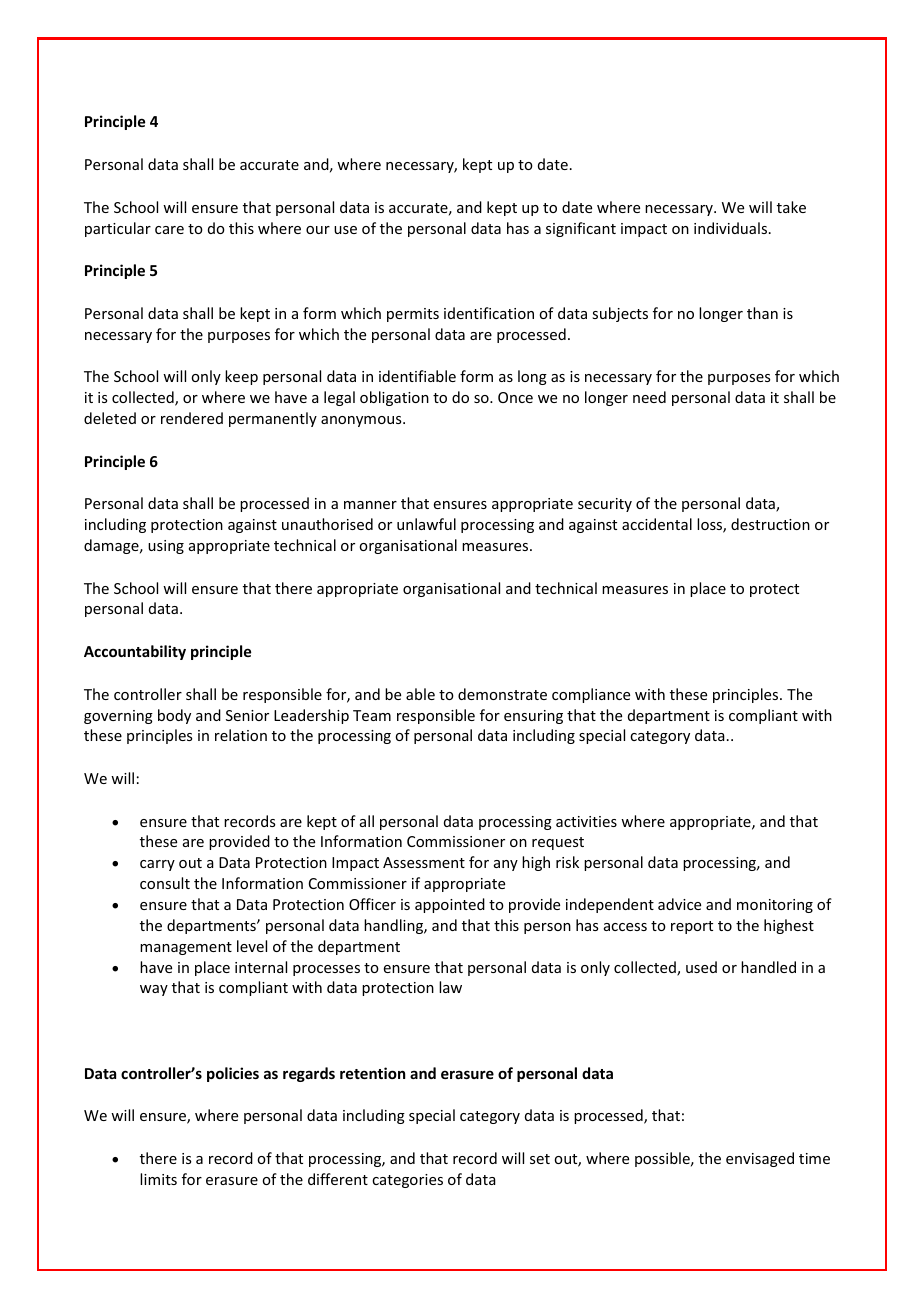 The height and width of the image is (1308, 924). Describe the element at coordinates (502, 694) in the image. I see `demonstrate` at that location.
